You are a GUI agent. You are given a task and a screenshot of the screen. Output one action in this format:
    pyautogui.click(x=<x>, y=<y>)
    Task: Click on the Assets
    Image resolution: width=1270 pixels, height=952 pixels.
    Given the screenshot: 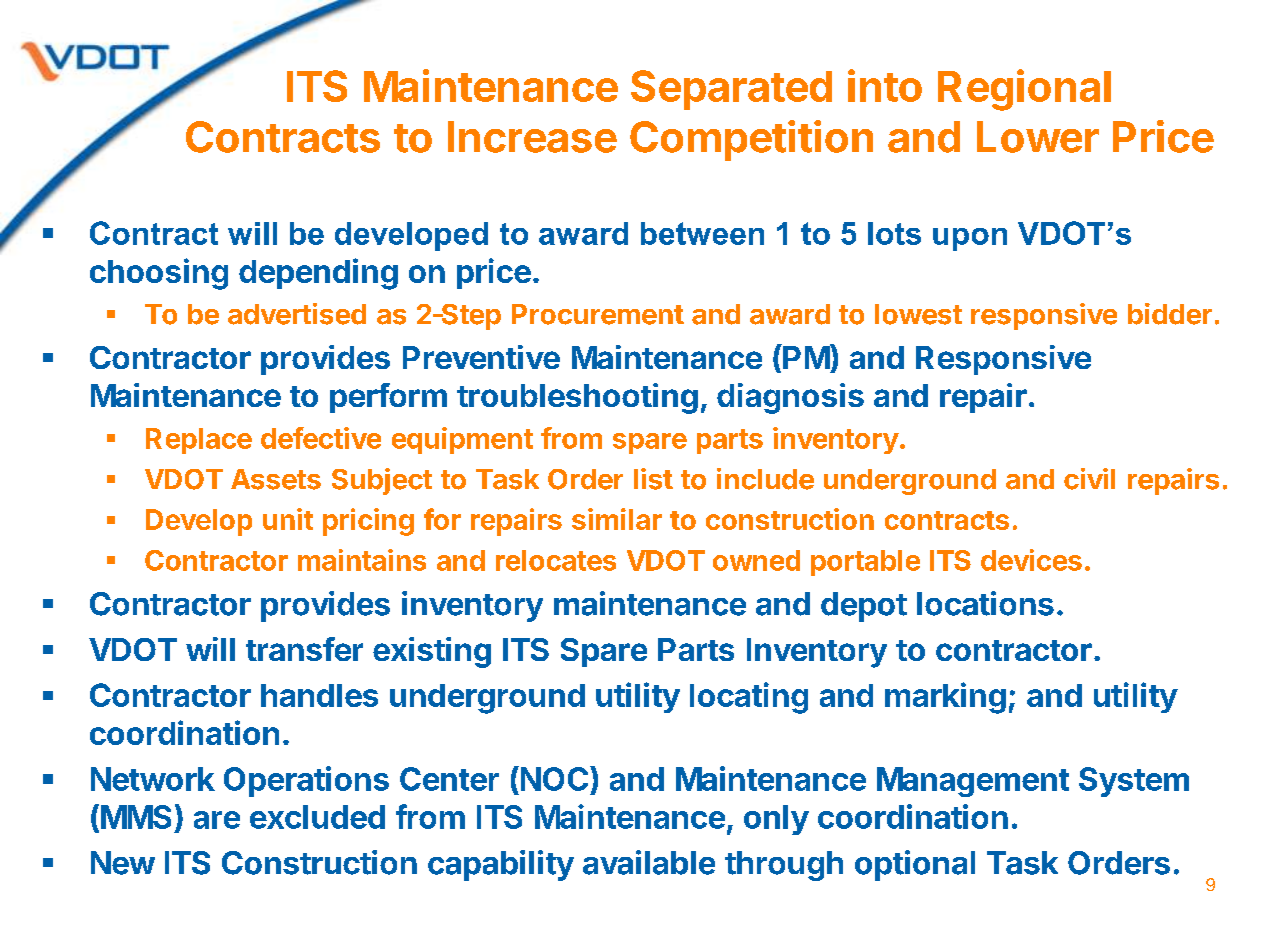 What is the action you would take?
    pyautogui.click(x=276, y=479)
